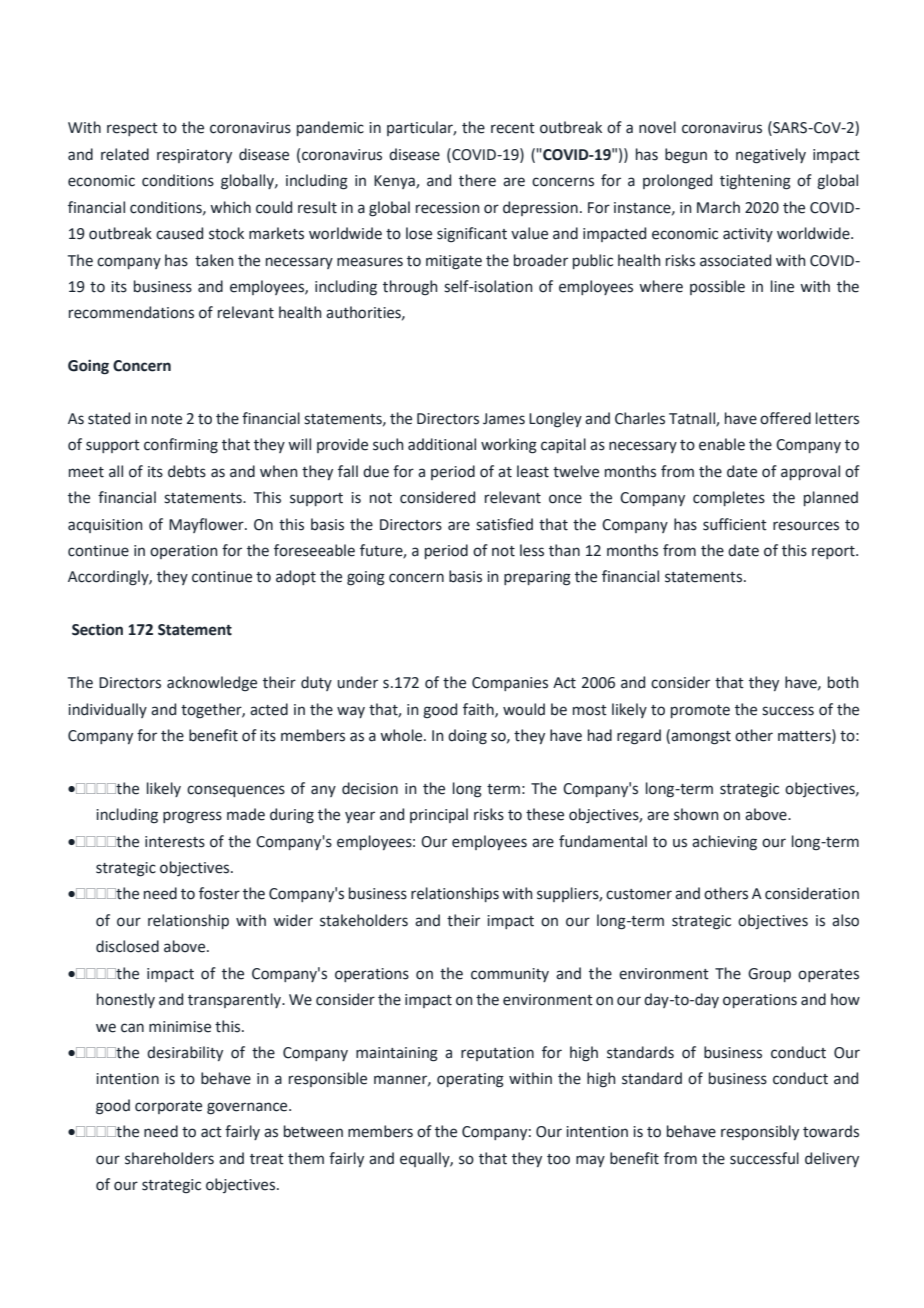  What do you see at coordinates (504, 419) in the image?
I see `James` at bounding box center [504, 419].
